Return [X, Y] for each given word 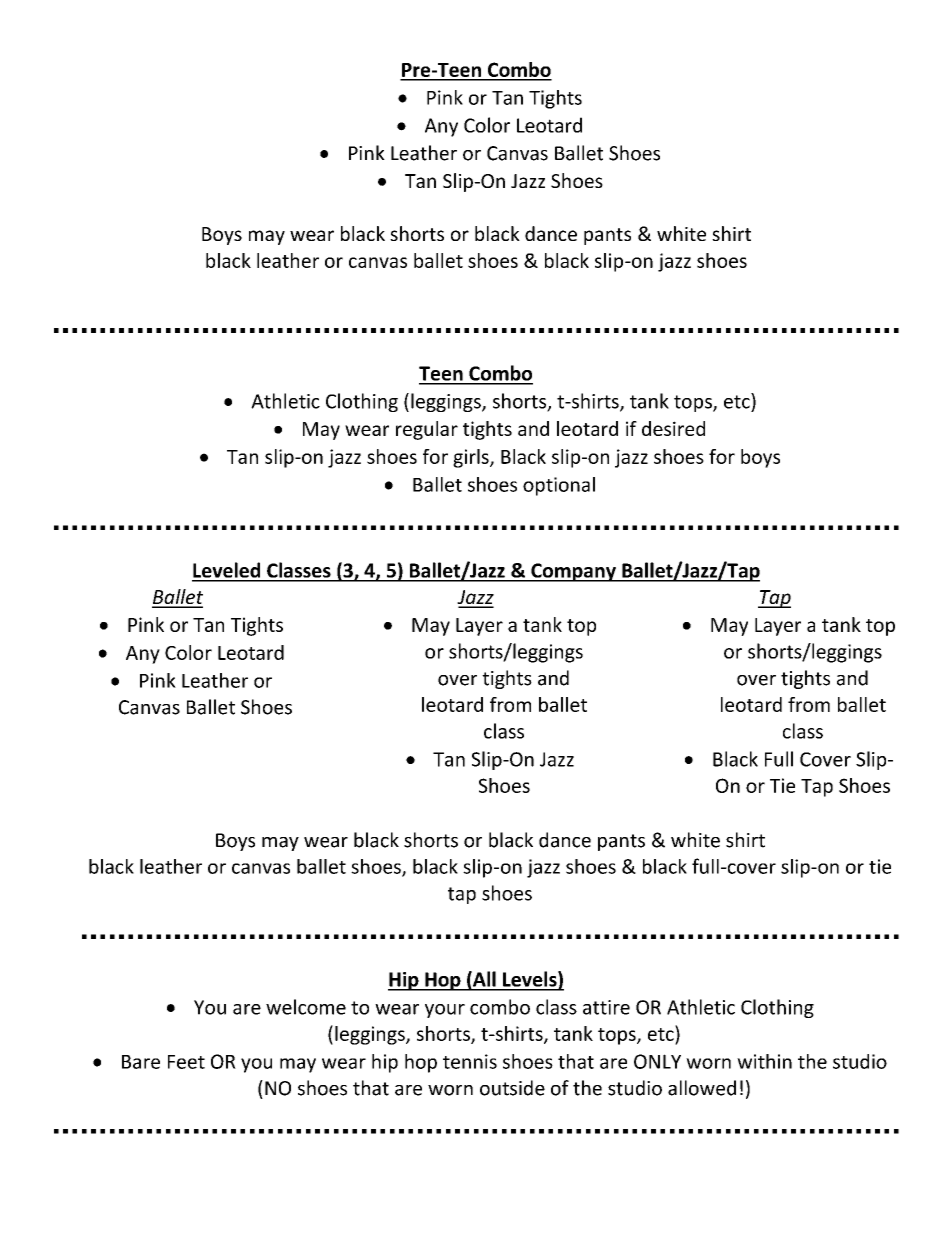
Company [573, 572]
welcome [306, 1007]
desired [673, 428]
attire [606, 1007]
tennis [470, 1061]
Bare [141, 1062]
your [445, 1011]
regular [427, 430]
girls [472, 458]
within [764, 1061]
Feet [186, 1062]
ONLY [657, 1061]
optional [559, 486]
